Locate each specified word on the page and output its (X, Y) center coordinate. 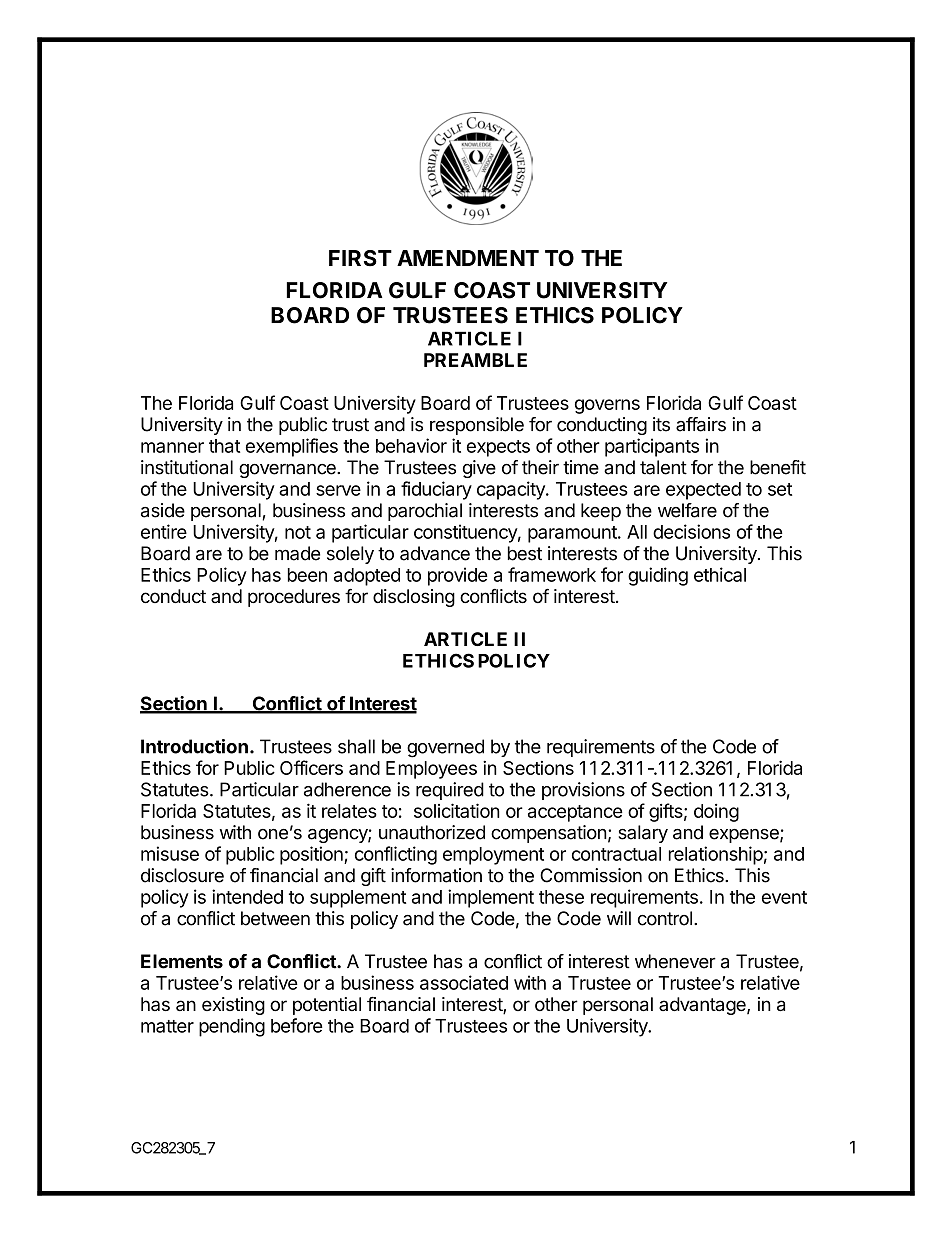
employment (493, 856)
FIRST (360, 258)
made (297, 553)
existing (233, 1006)
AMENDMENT (468, 258)
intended (247, 896)
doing (716, 813)
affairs (701, 424)
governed (445, 748)
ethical (720, 574)
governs (607, 406)
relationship (716, 855)
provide (458, 576)
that (224, 446)
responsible (477, 426)
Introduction (194, 746)
